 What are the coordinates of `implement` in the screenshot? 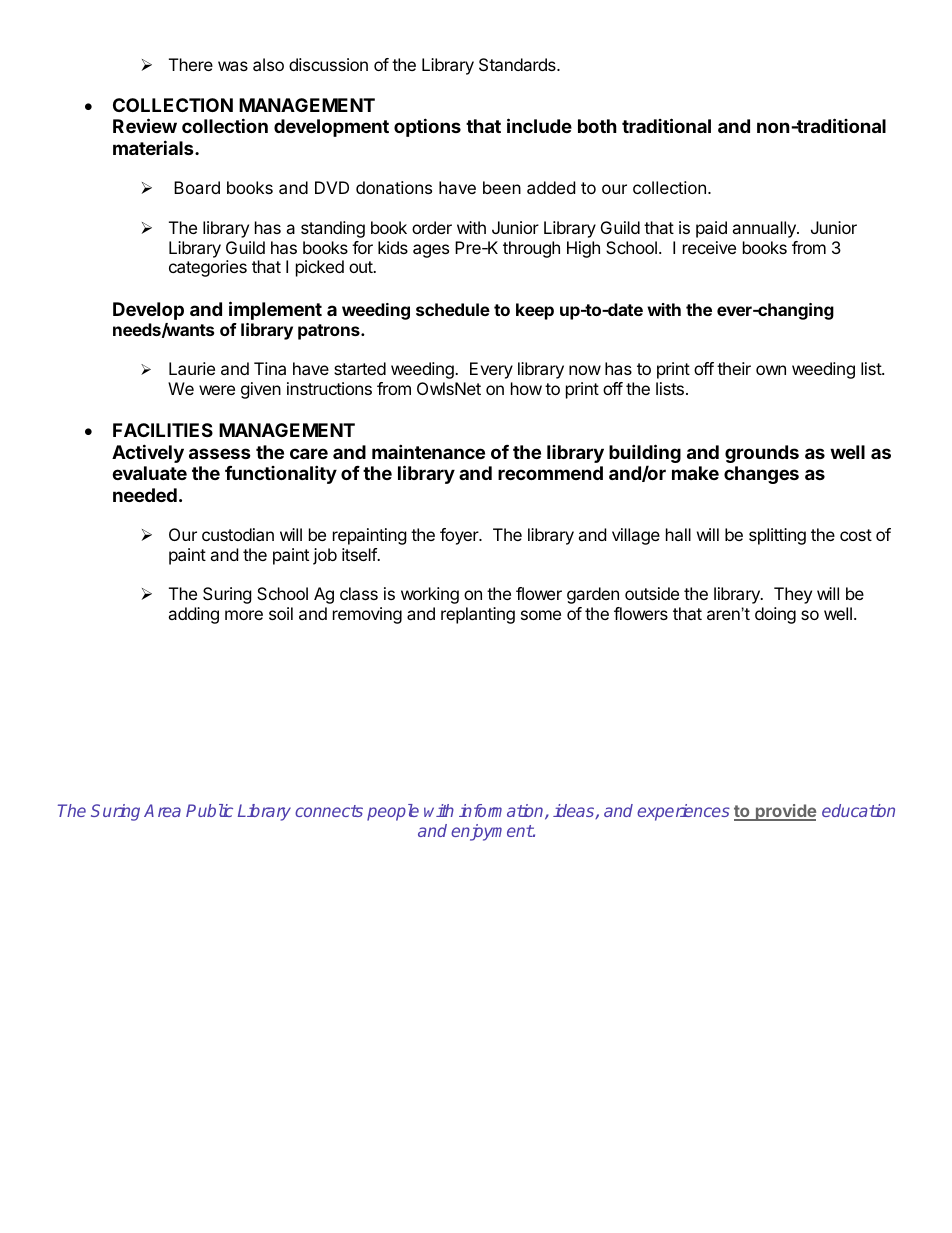 It's located at (275, 310).
